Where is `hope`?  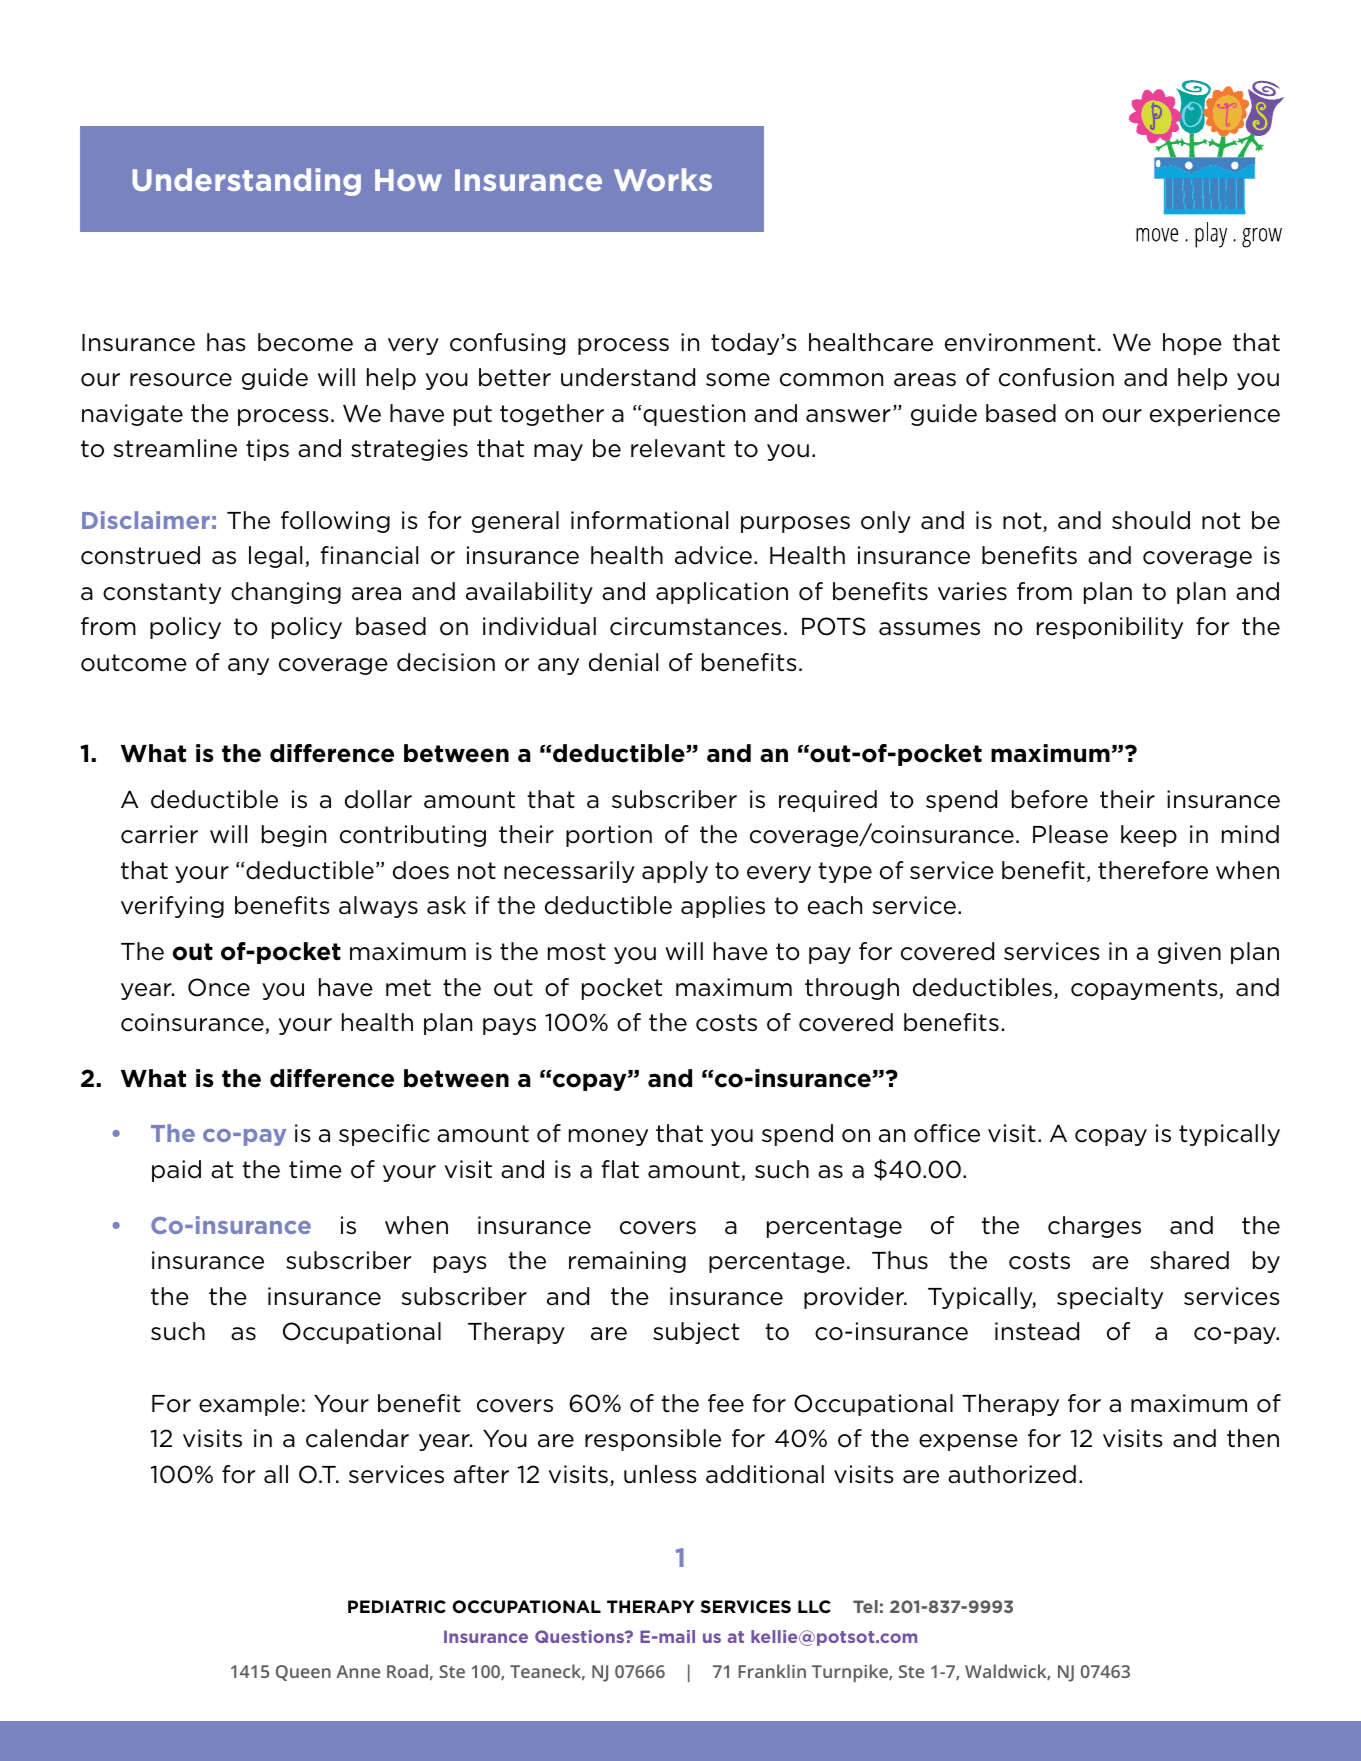 hope is located at coordinates (1192, 344).
